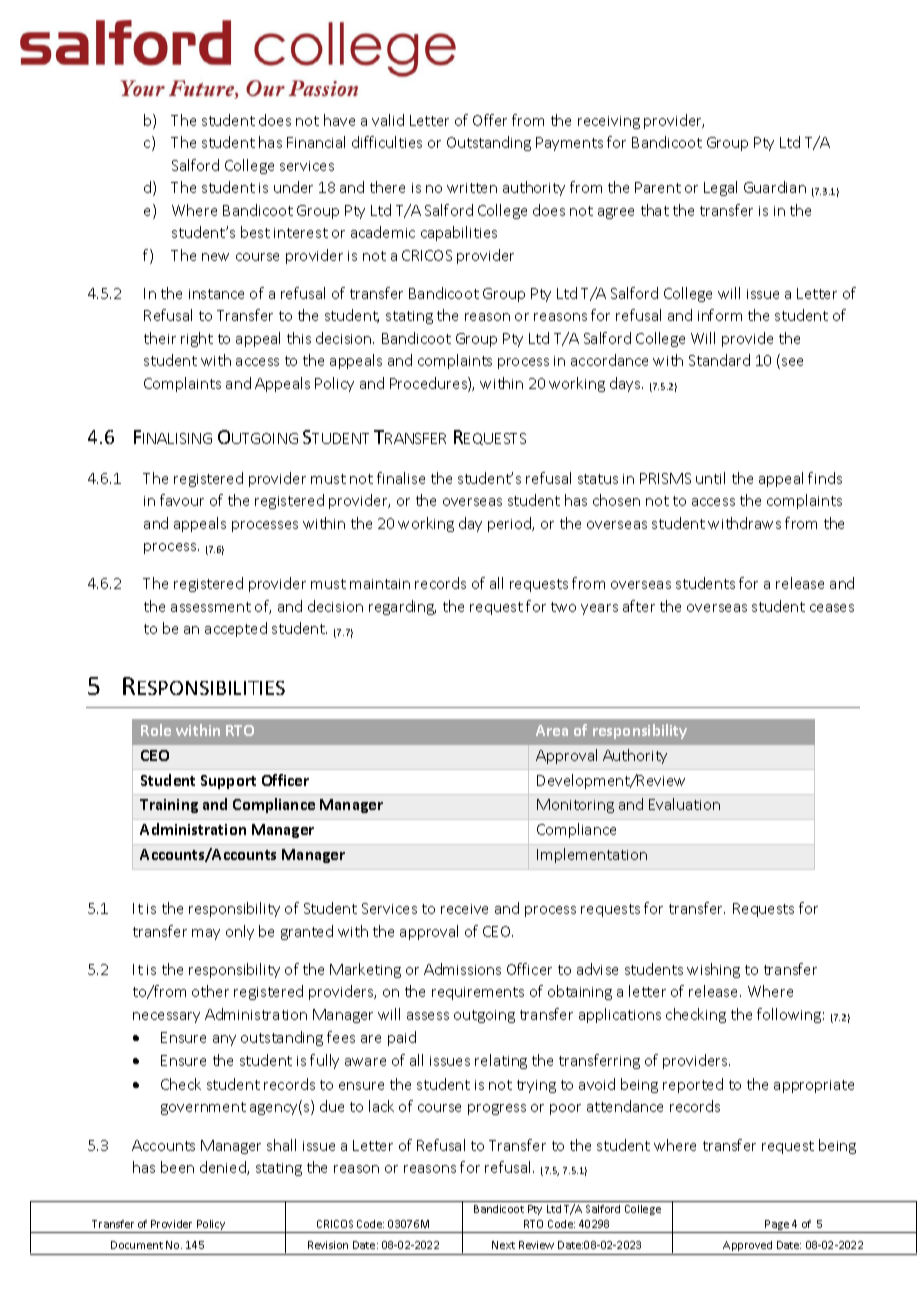  I want to click on ceases, so click(832, 608).
